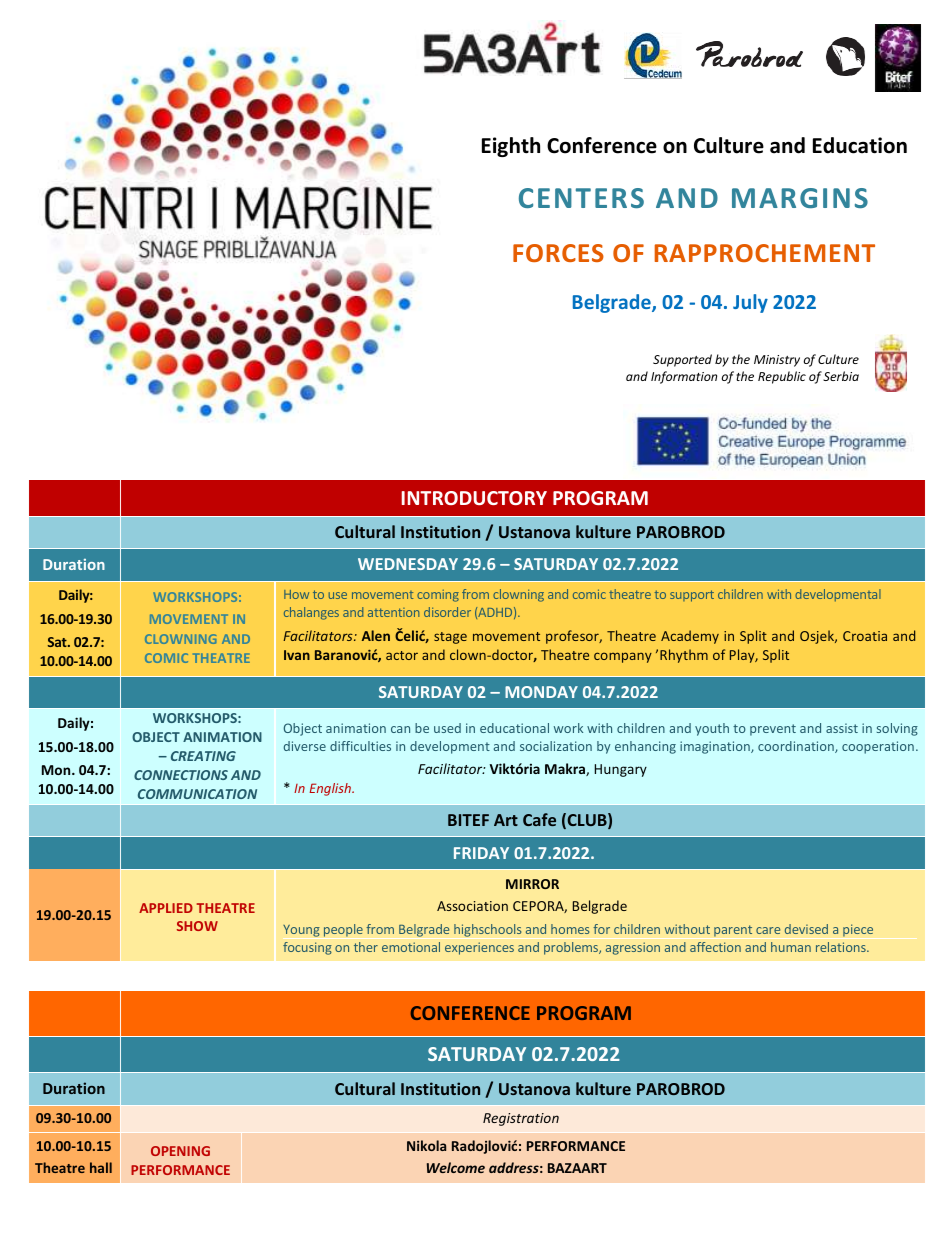 The height and width of the document is (1233, 952). What do you see at coordinates (450, 638) in the document?
I see `stage` at bounding box center [450, 638].
